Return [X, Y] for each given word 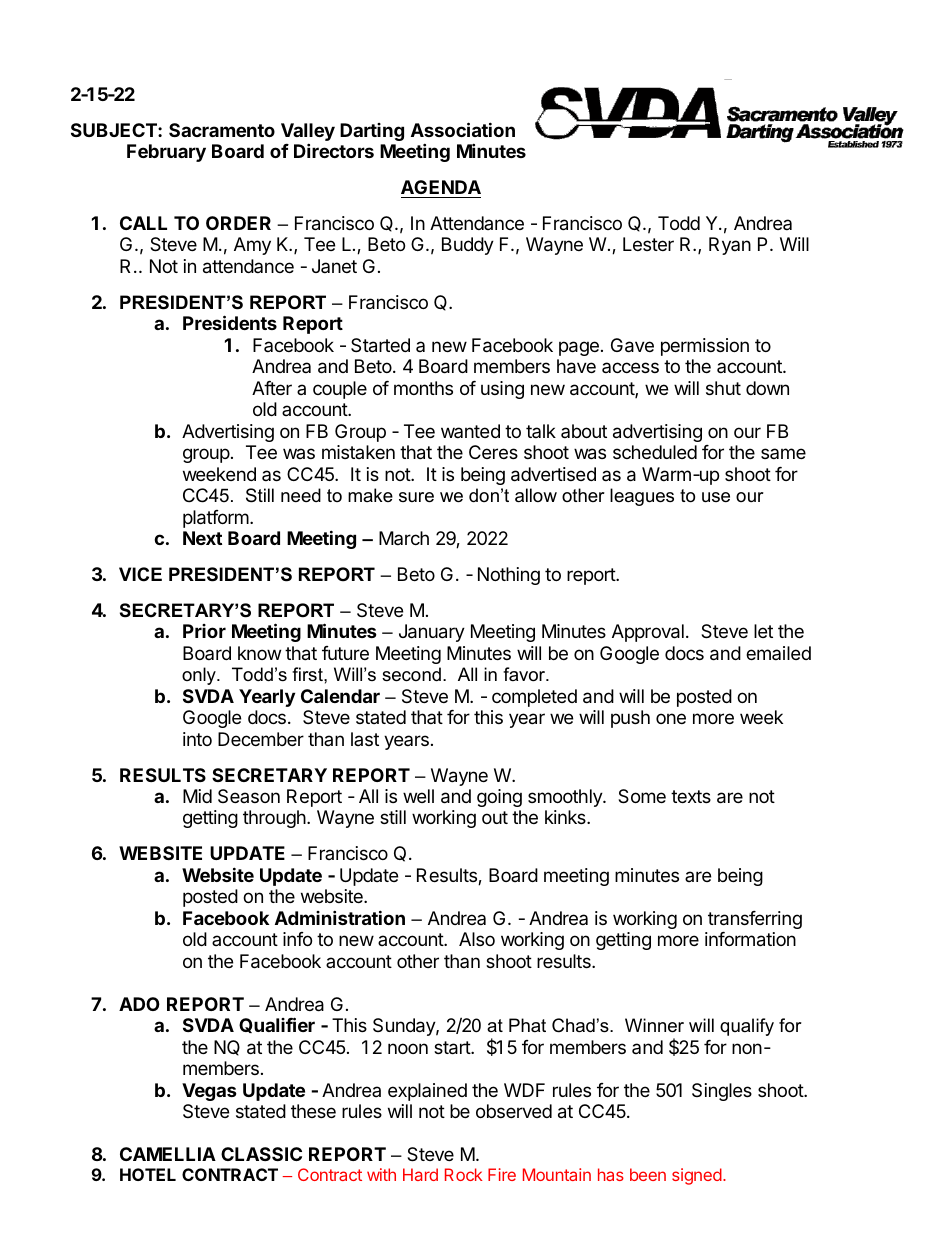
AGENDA [441, 187]
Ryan [730, 246]
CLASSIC [261, 1154]
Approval [648, 633]
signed [697, 1176]
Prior [204, 631]
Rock [463, 1174]
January [432, 633]
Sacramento [222, 130]
